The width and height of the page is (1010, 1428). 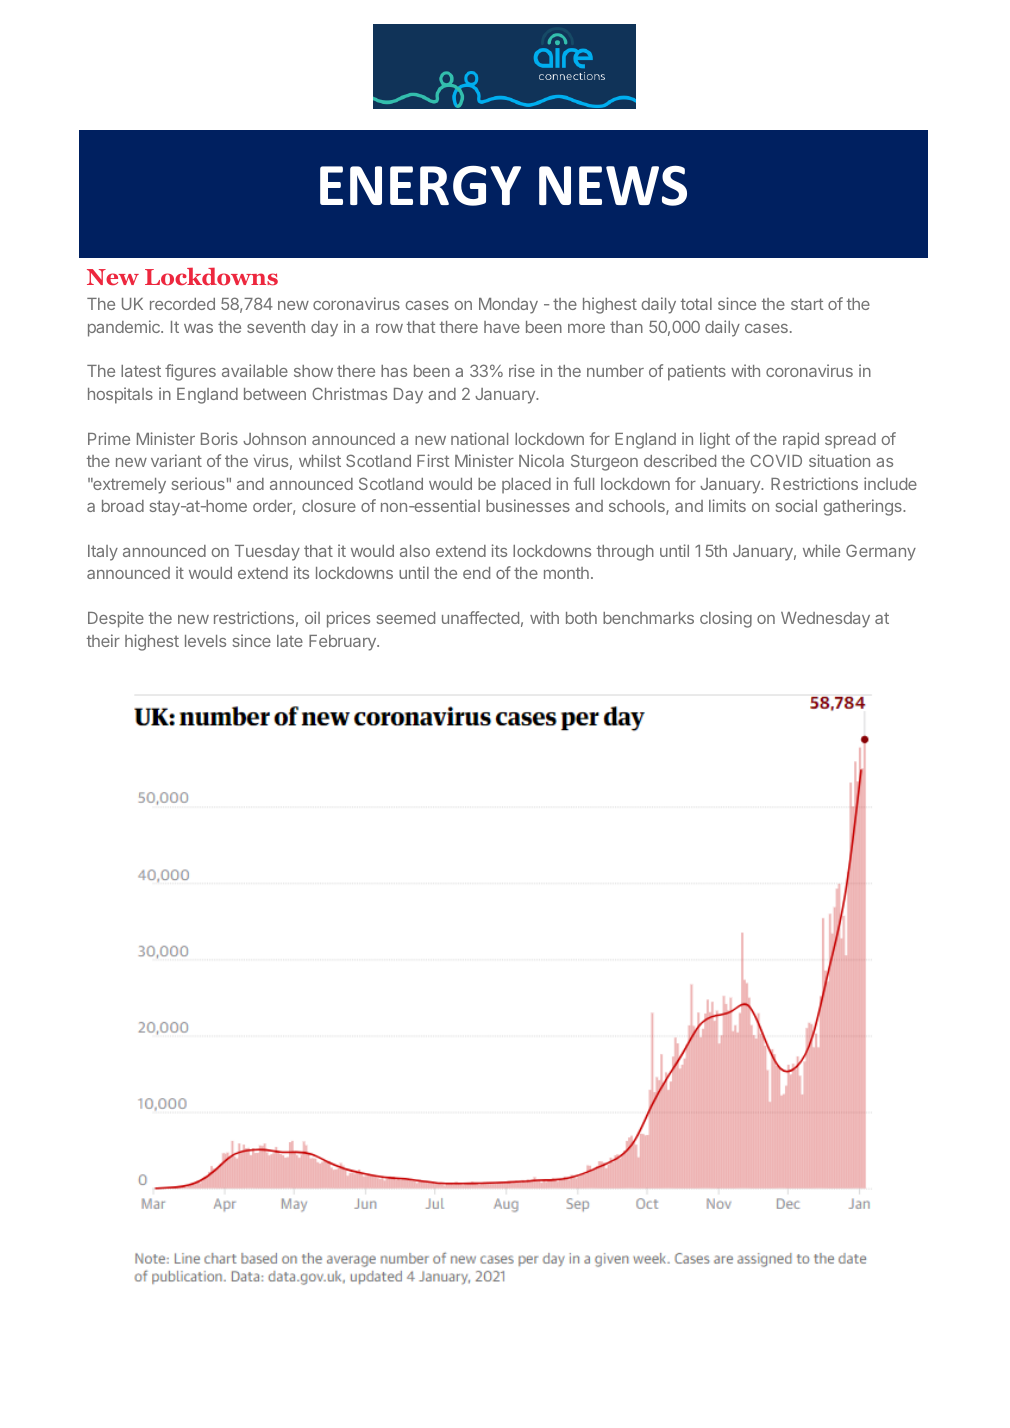 What do you see at coordinates (123, 506) in the page?
I see `broad` at bounding box center [123, 506].
